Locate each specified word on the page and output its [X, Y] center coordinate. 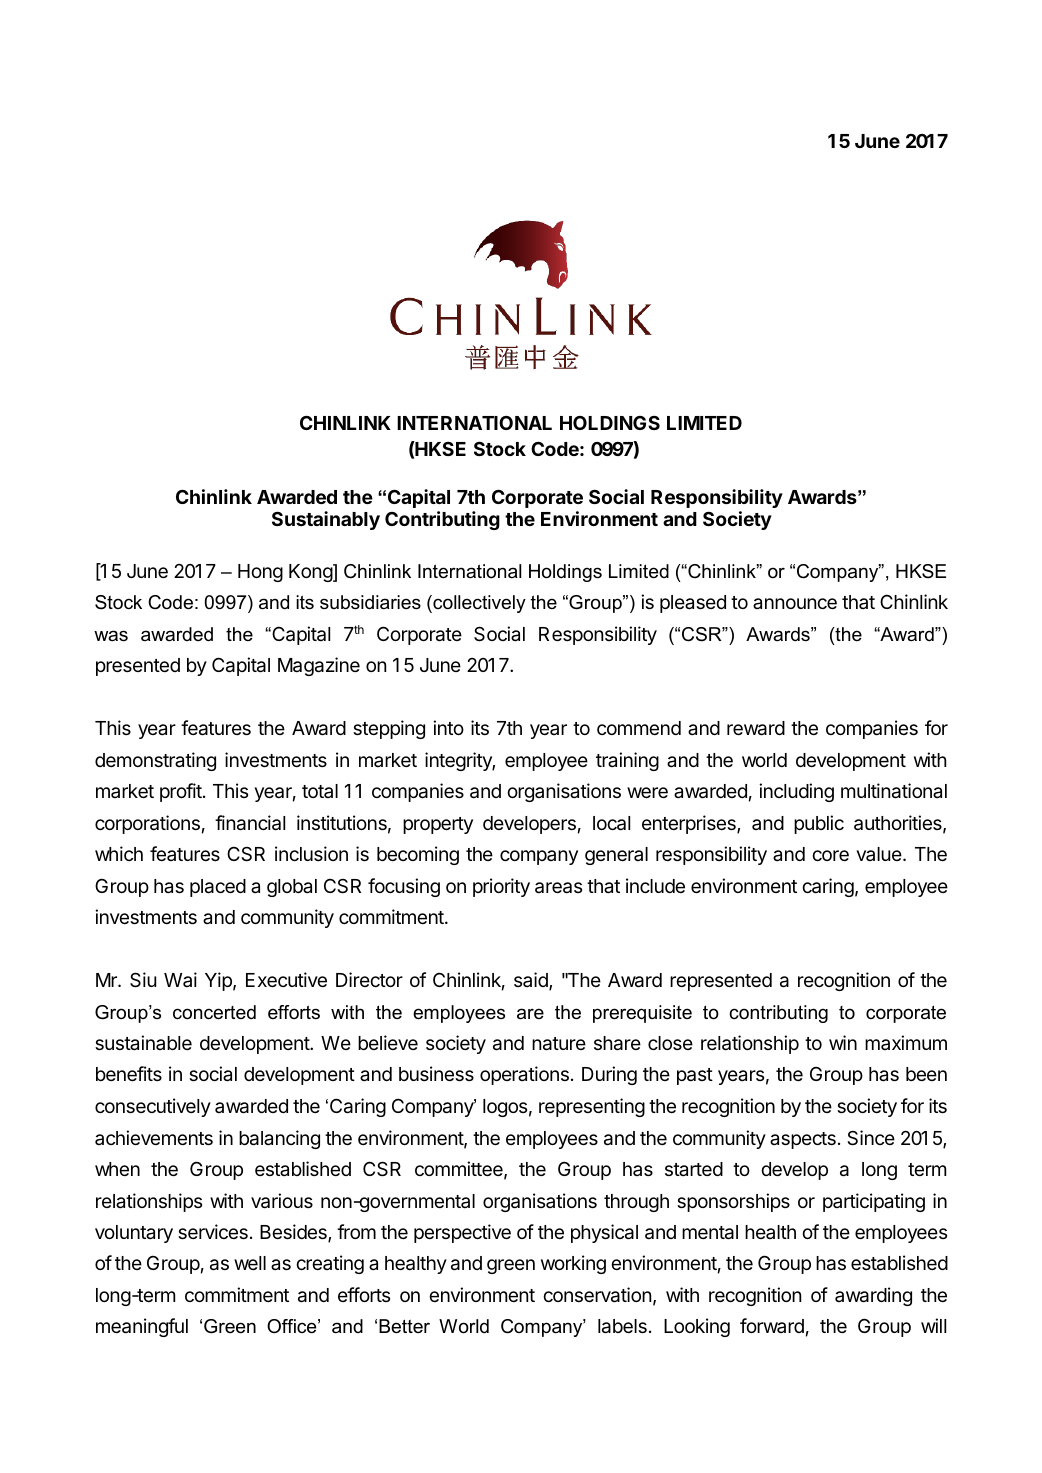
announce [795, 603]
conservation [597, 1295]
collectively [478, 604]
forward [772, 1325]
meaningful [142, 1327]
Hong [260, 573]
